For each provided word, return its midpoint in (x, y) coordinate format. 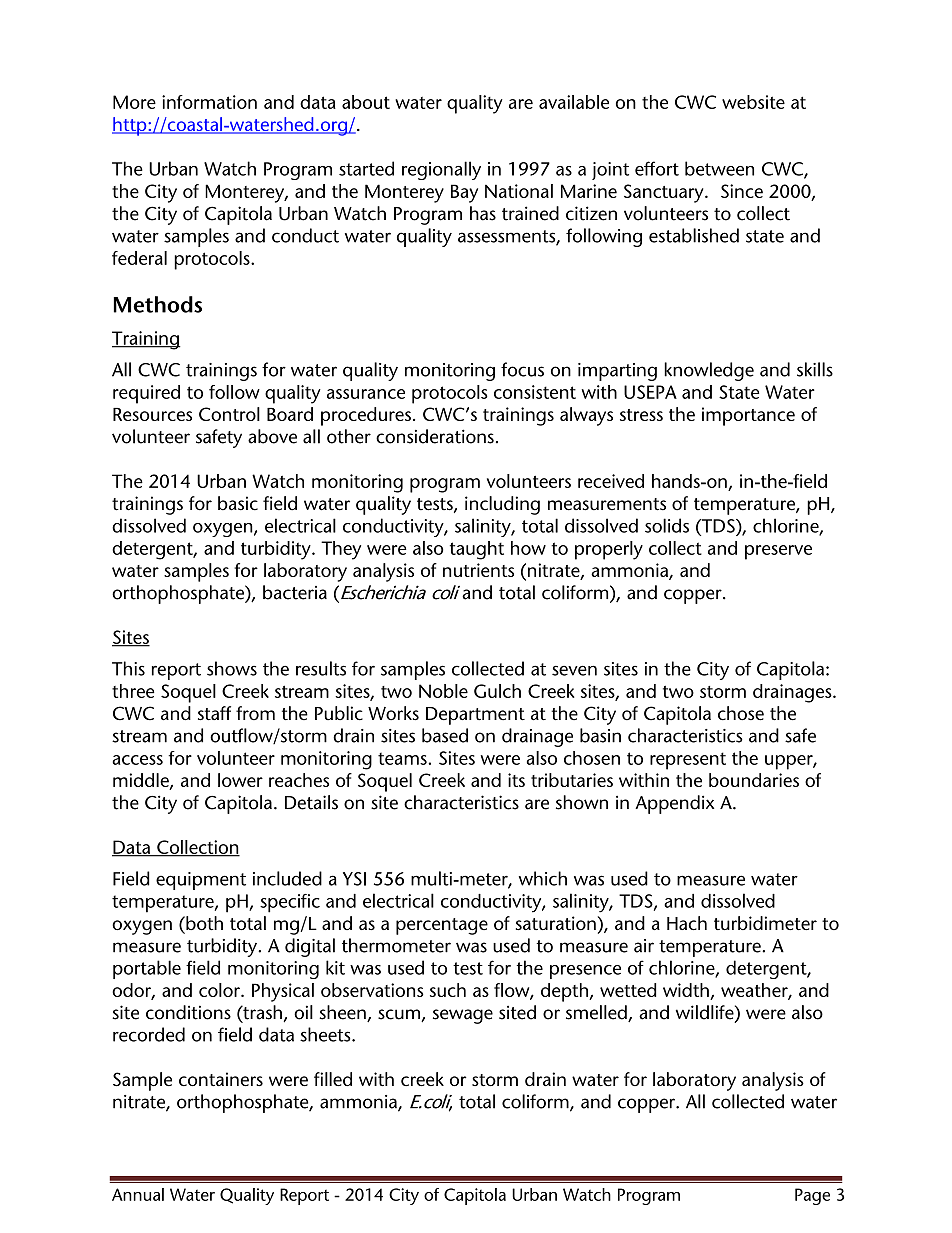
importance (748, 416)
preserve (778, 552)
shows (232, 668)
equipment (201, 881)
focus (522, 369)
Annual (138, 1194)
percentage (442, 926)
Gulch (497, 691)
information (209, 102)
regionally (441, 170)
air (644, 946)
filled (333, 1079)
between (719, 168)
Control (229, 414)
